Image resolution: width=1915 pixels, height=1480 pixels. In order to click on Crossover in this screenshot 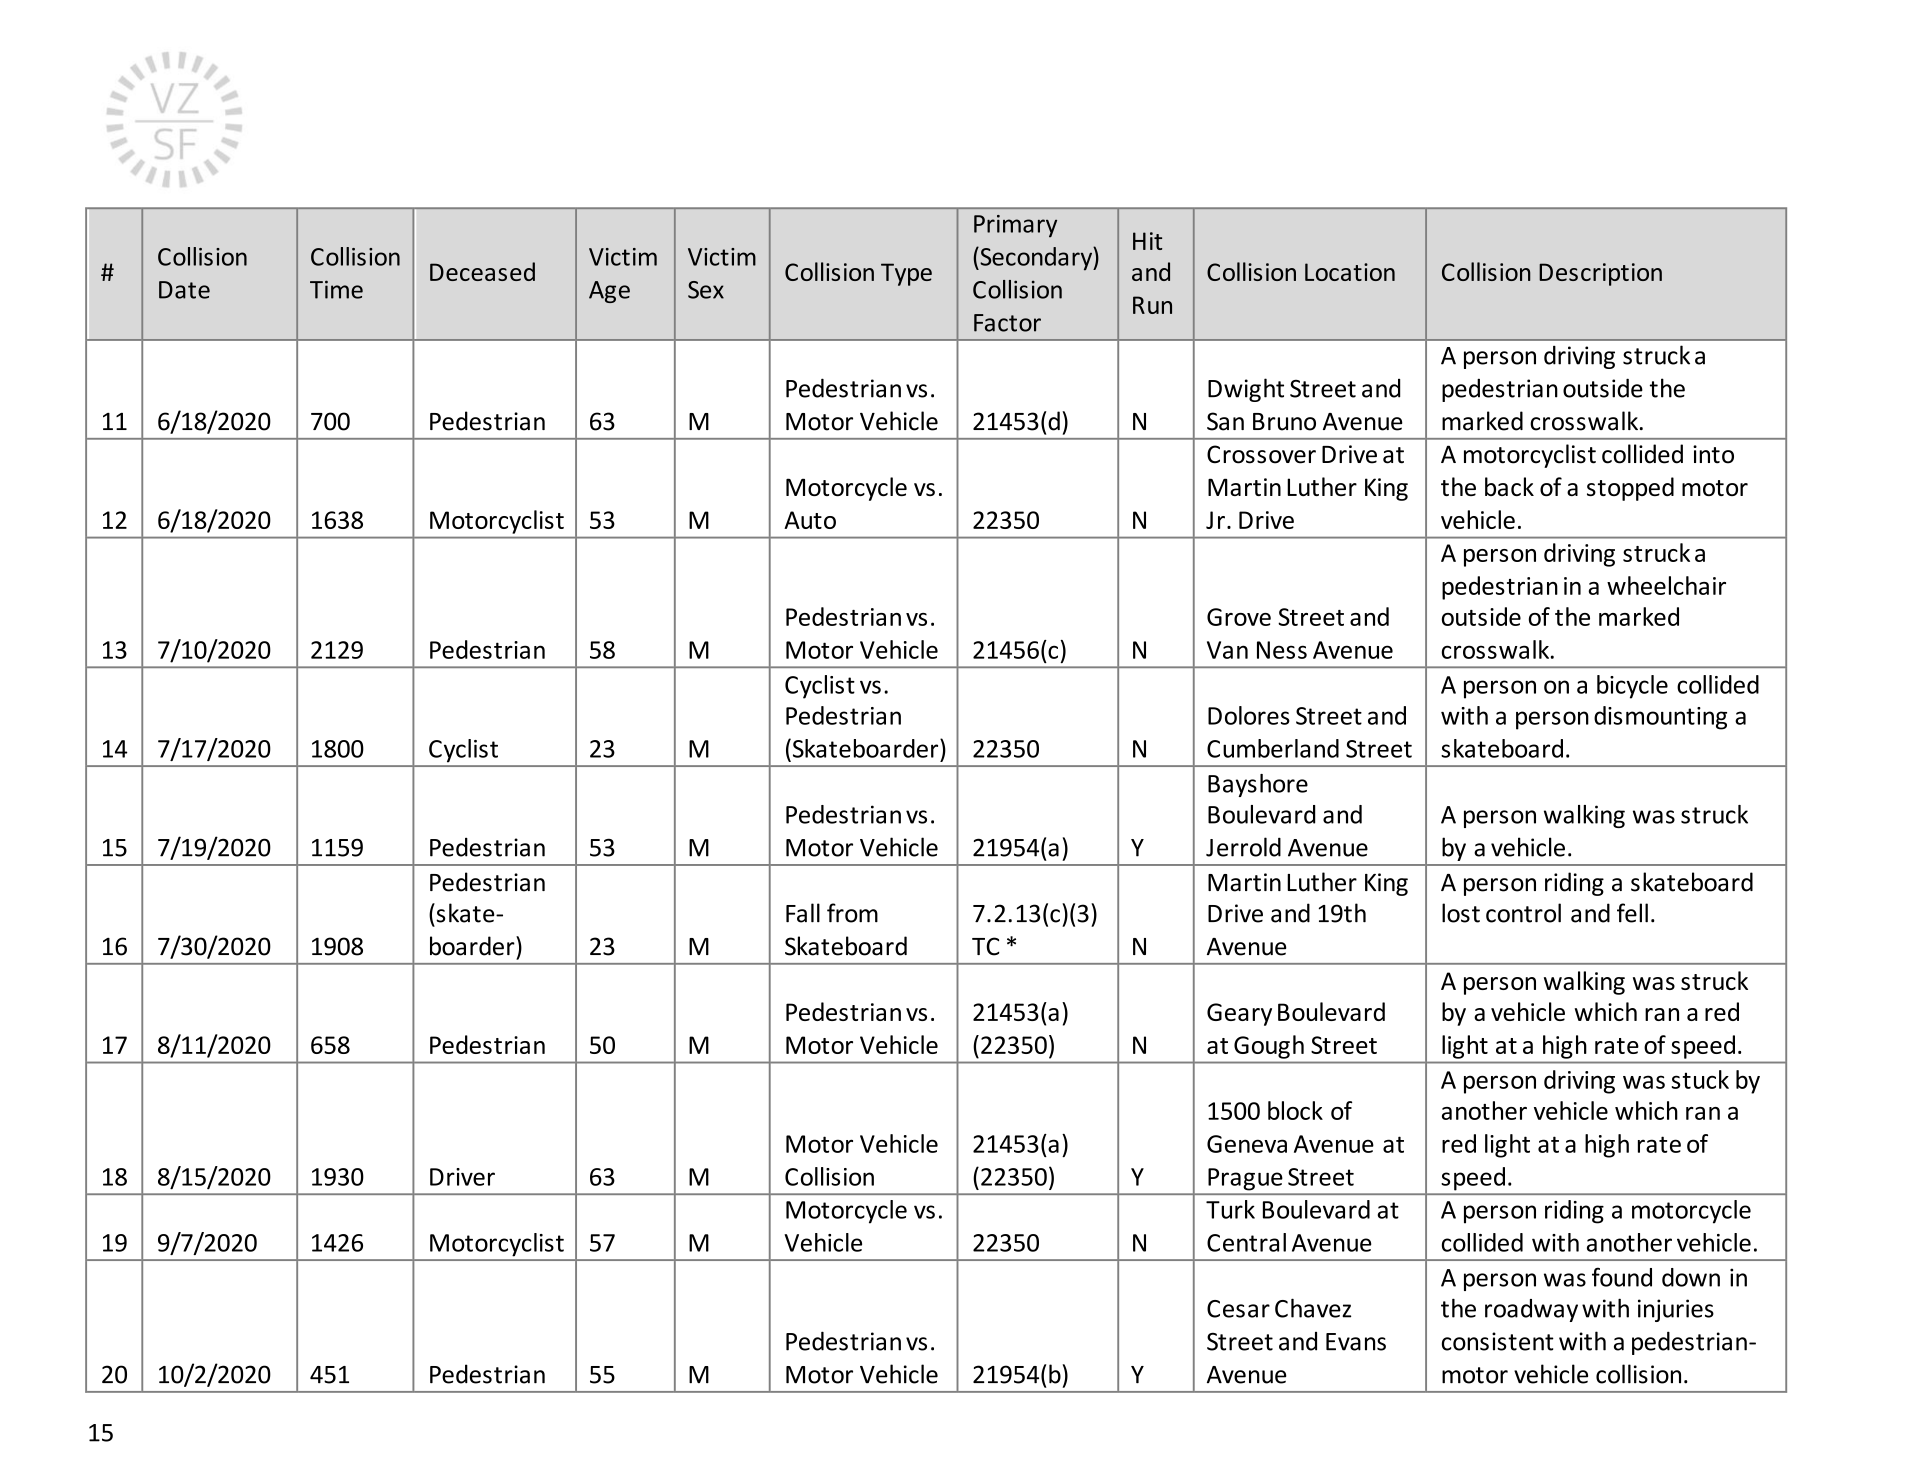, I will do `click(1261, 454)`.
